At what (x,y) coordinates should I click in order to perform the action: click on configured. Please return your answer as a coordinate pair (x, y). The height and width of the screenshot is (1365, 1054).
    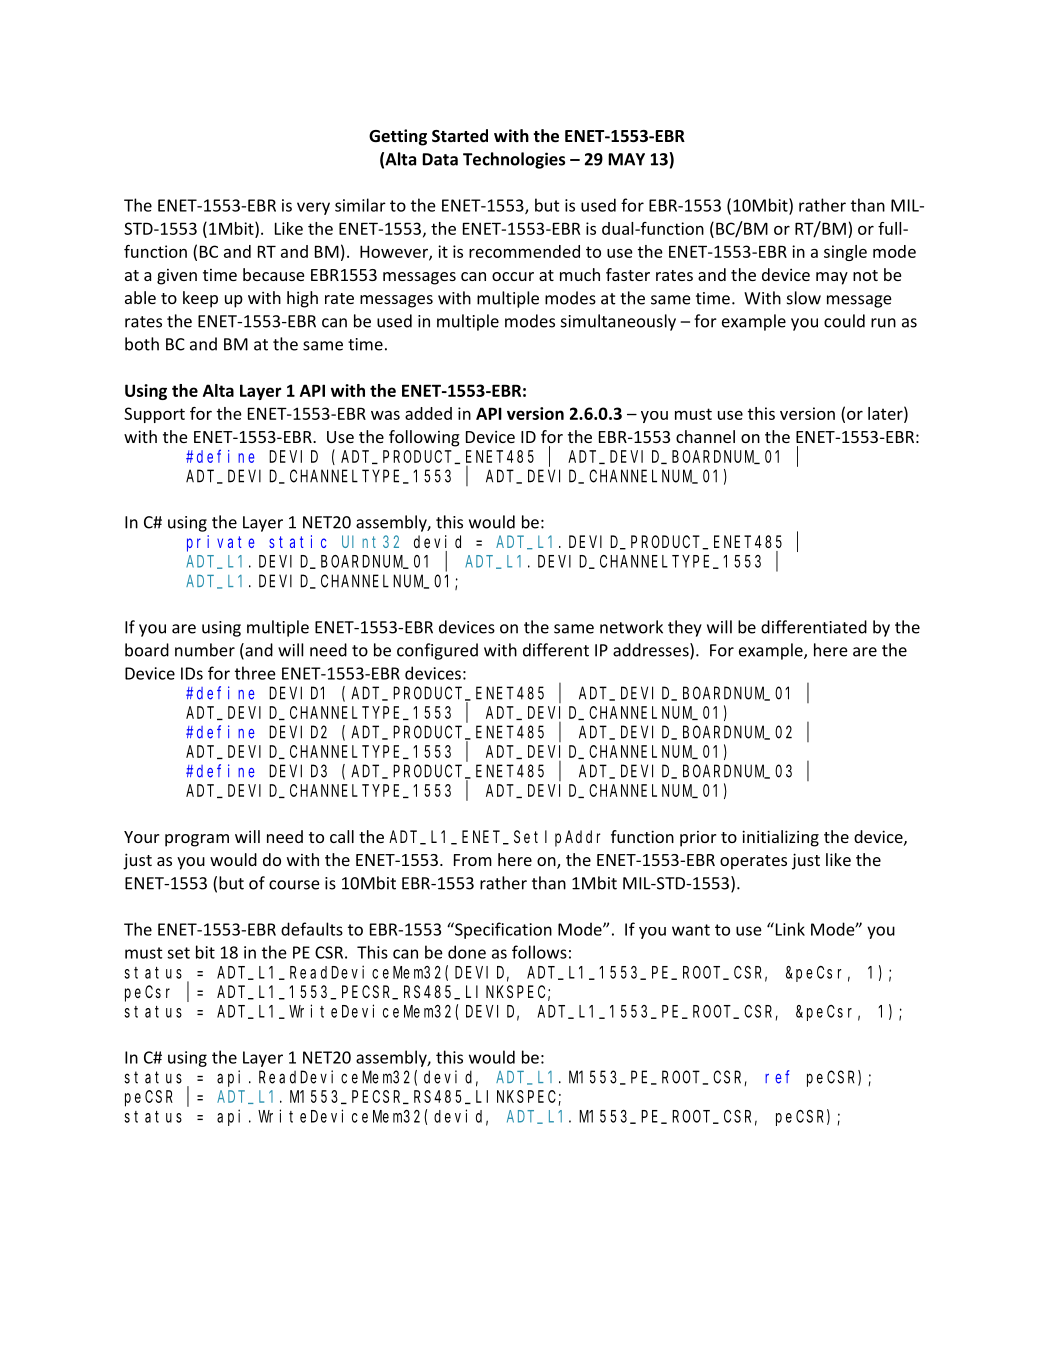
    Looking at the image, I should click on (437, 651).
